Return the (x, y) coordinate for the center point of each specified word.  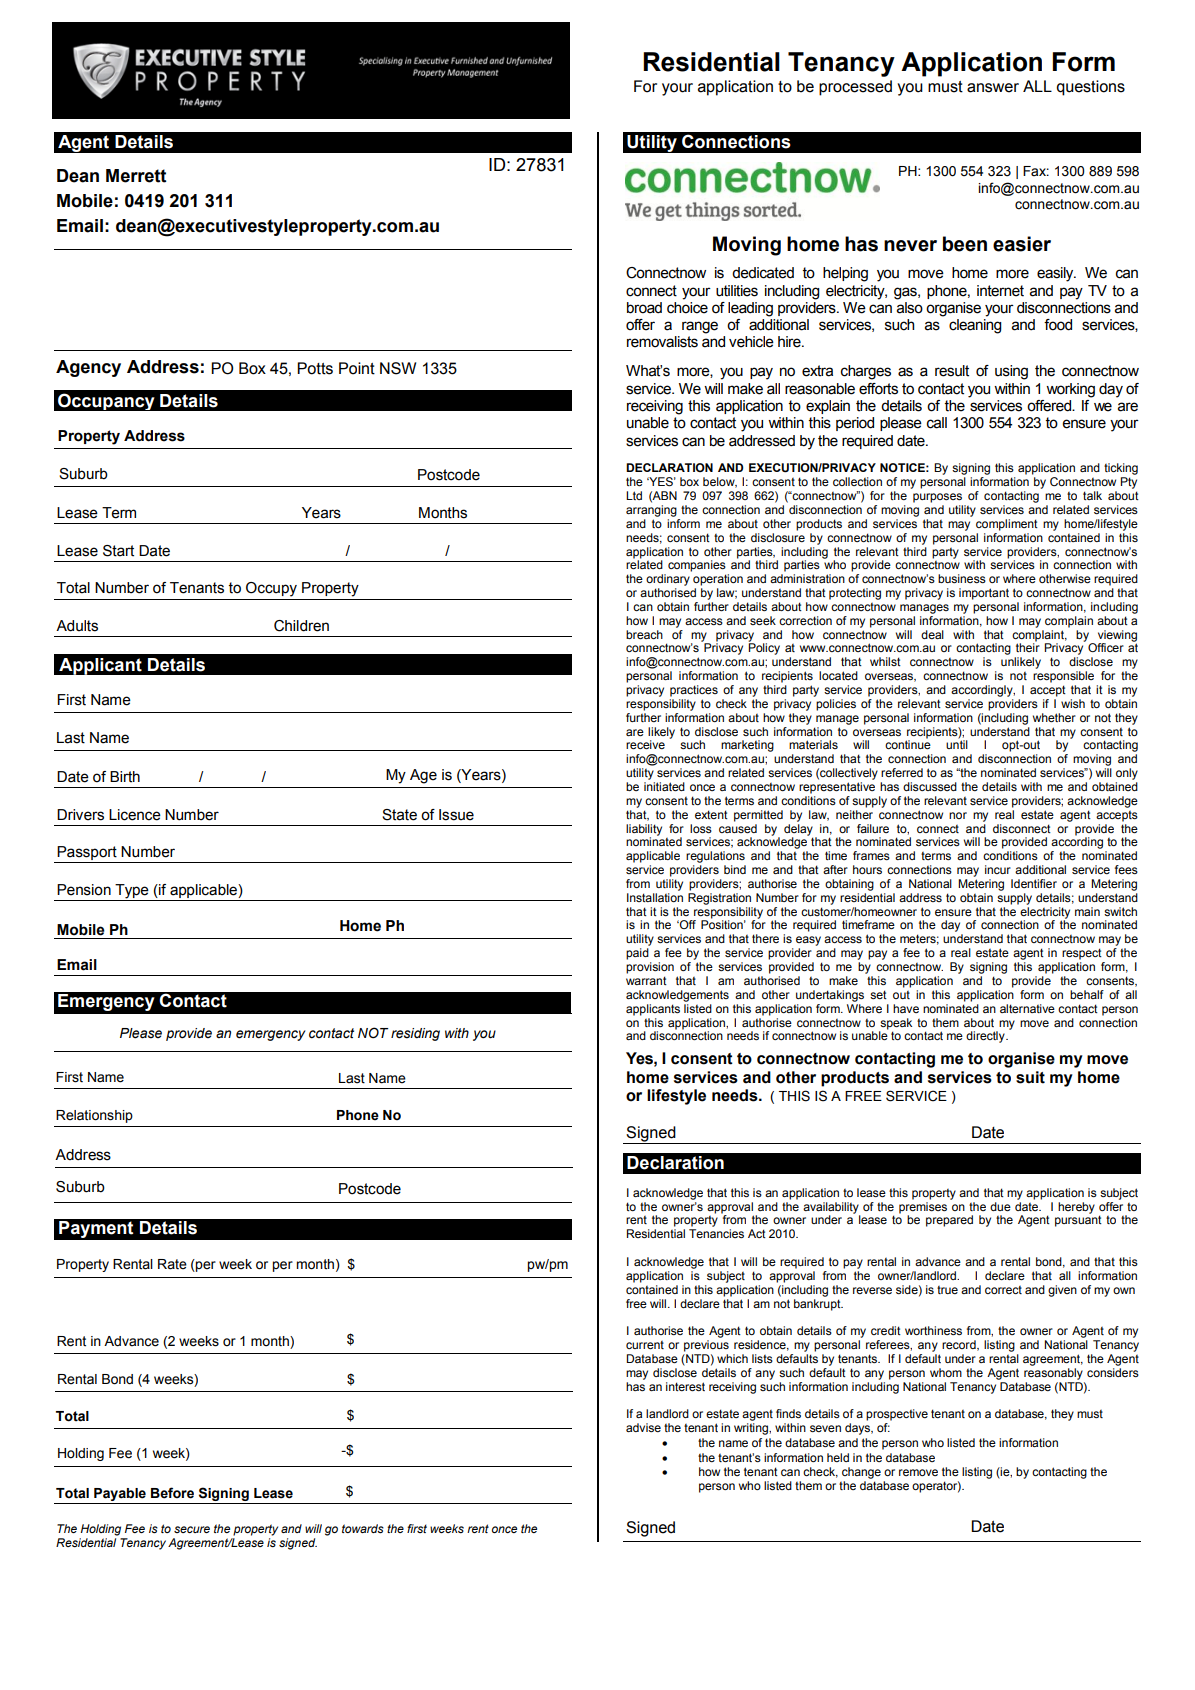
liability (644, 831)
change (861, 1473)
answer (993, 88)
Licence (135, 815)
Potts (315, 368)
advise (643, 1427)
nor (958, 815)
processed (855, 88)
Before (172, 1493)
